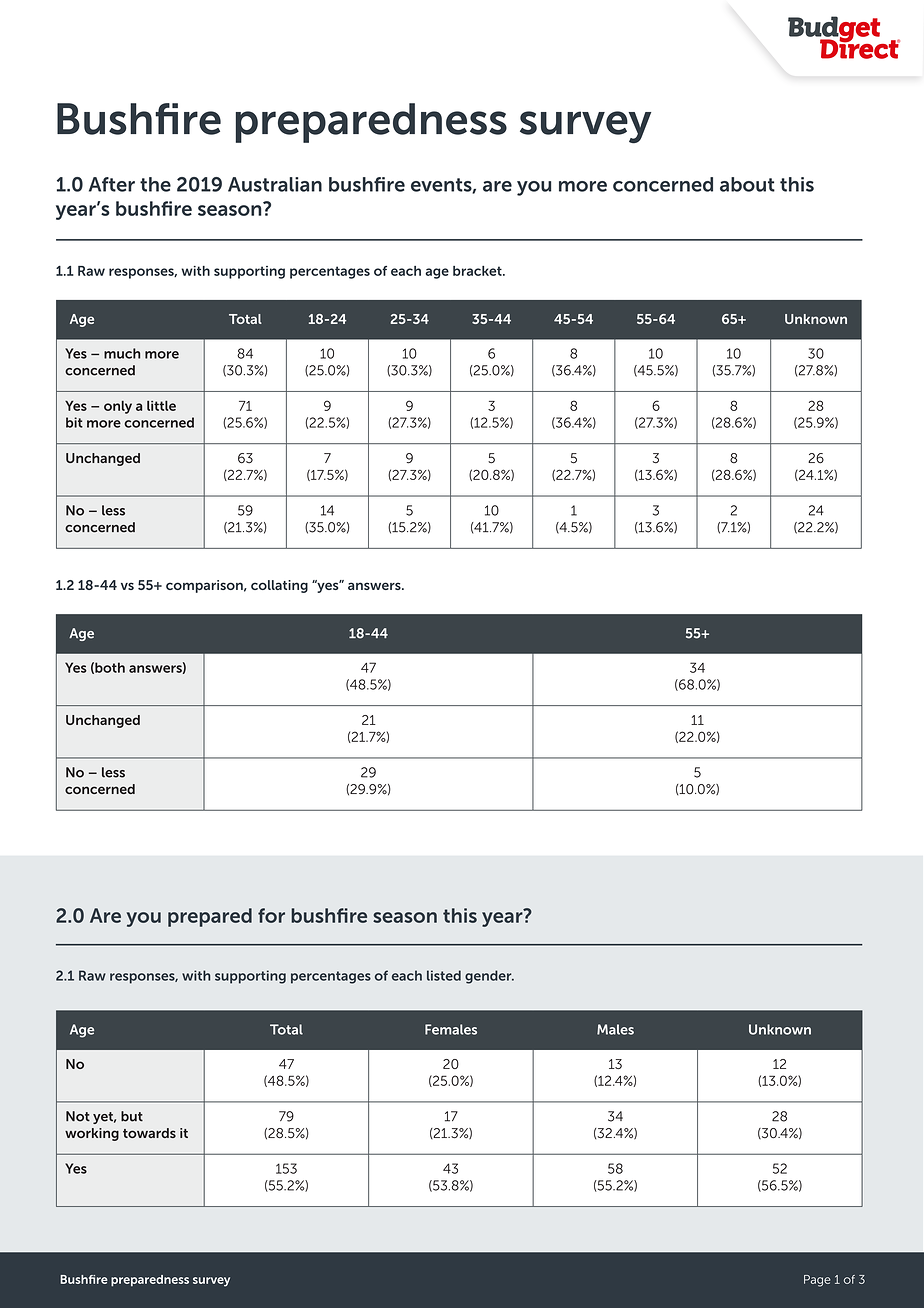 Image resolution: width=924 pixels, height=1308 pixels. I want to click on working, so click(92, 1134).
